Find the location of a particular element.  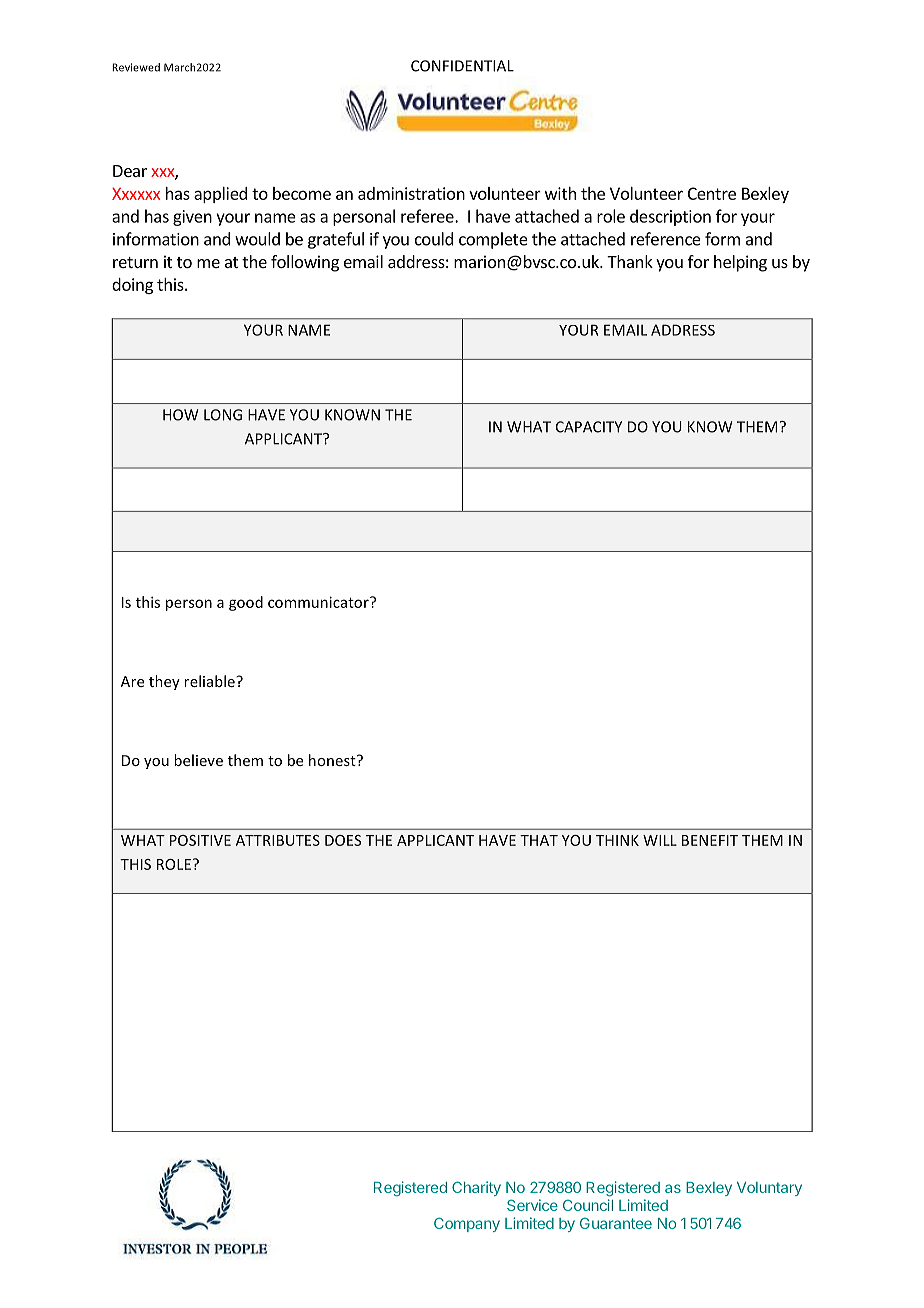

CONFIDENTIAL is located at coordinates (462, 66).
